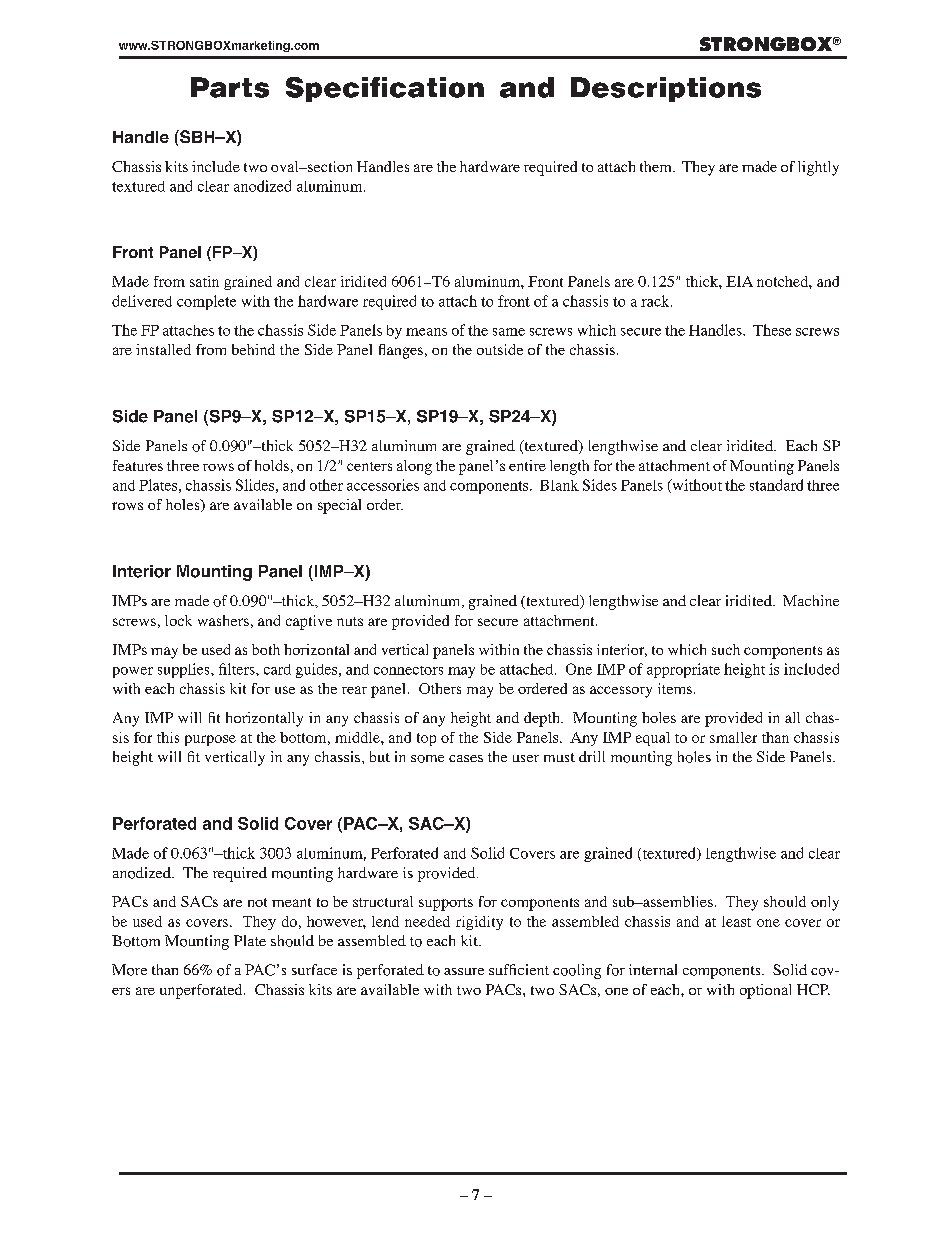 The image size is (952, 1233). Describe the element at coordinates (666, 89) in the document. I see `Descriptions` at that location.
